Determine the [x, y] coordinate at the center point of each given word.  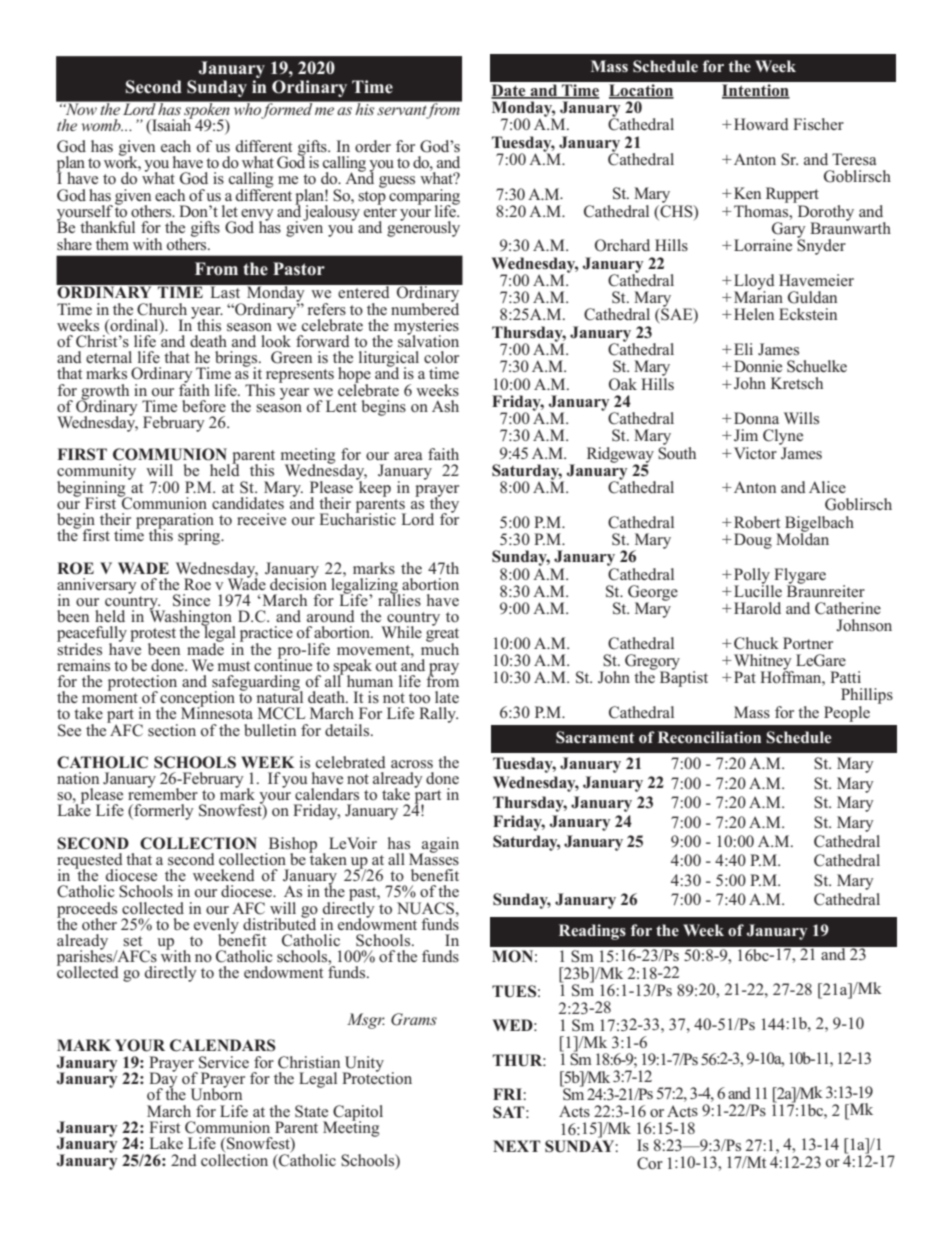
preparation [175, 522]
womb [102, 125]
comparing [424, 198]
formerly [163, 812]
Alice [827, 487]
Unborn [216, 1093]
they [444, 505]
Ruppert [792, 196]
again [439, 846]
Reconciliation [709, 737]
